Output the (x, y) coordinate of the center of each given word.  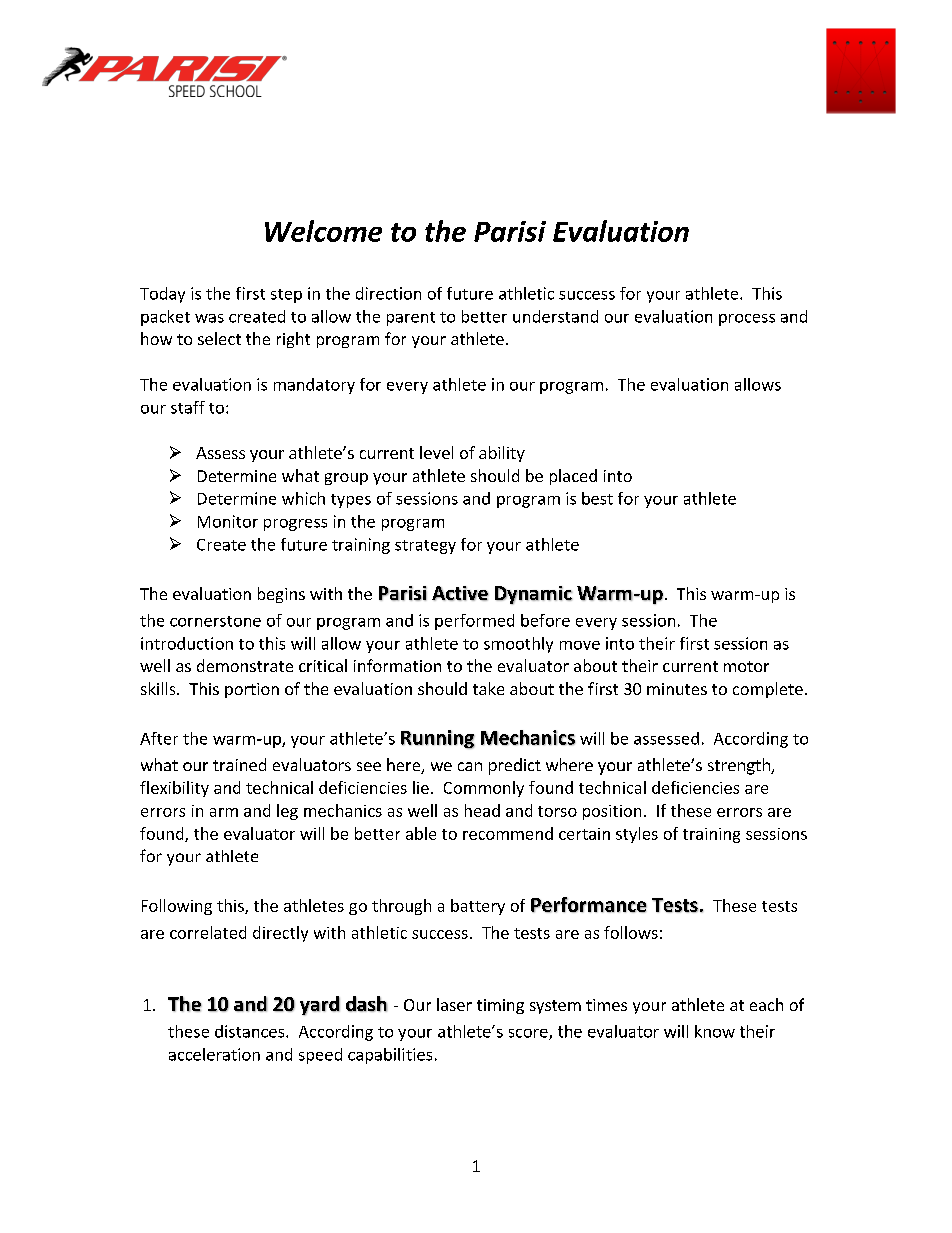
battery (478, 907)
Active (460, 593)
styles (637, 835)
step (286, 296)
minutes (677, 689)
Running (438, 739)
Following (177, 907)
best (597, 498)
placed (573, 477)
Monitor (228, 521)
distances (251, 1031)
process (747, 320)
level (436, 452)
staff (188, 407)
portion (252, 690)
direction (388, 293)
